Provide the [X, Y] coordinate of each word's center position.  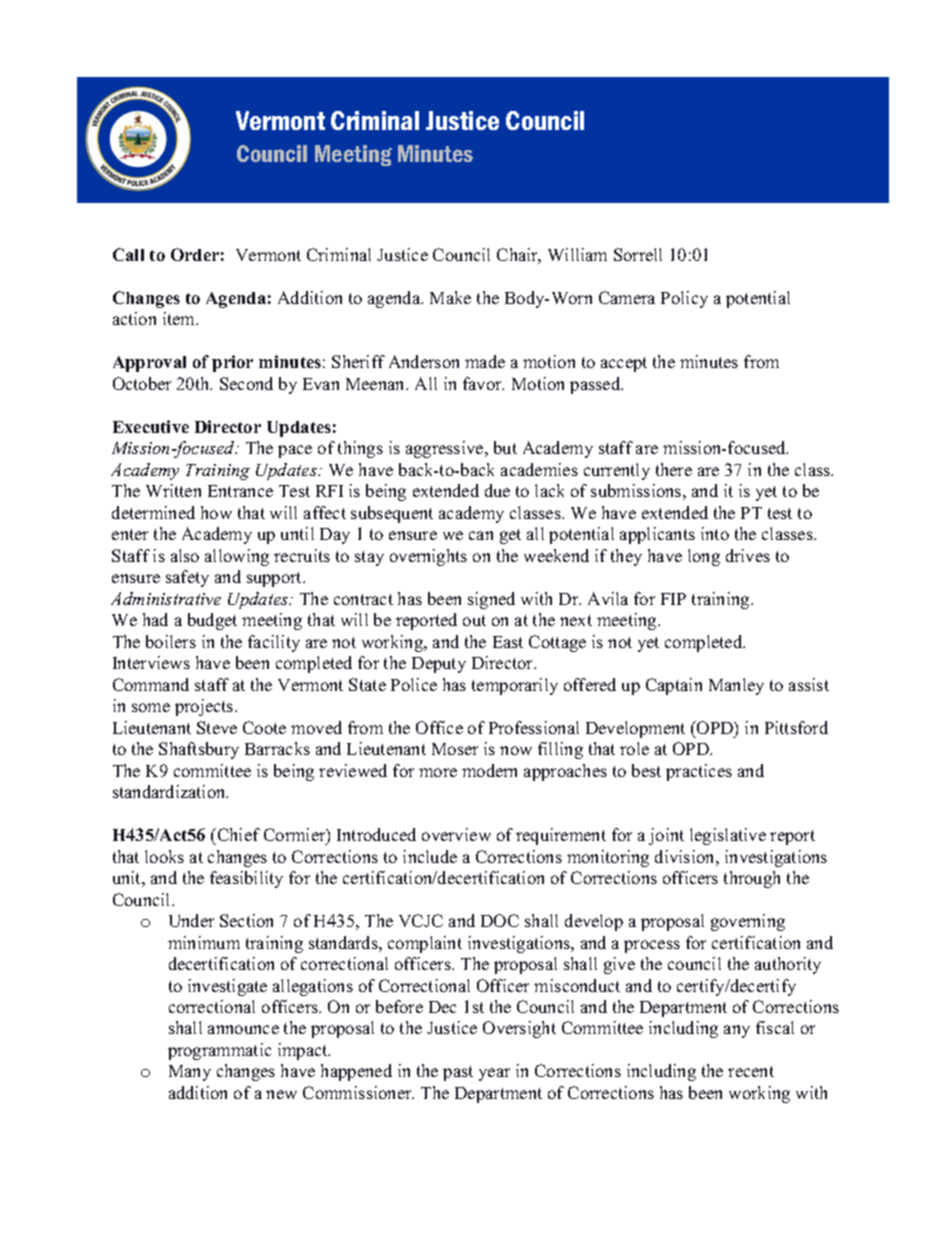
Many [190, 1073]
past [458, 1073]
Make [450, 297]
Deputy [439, 665]
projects [205, 707]
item [180, 318]
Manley [736, 686]
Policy [684, 299]
